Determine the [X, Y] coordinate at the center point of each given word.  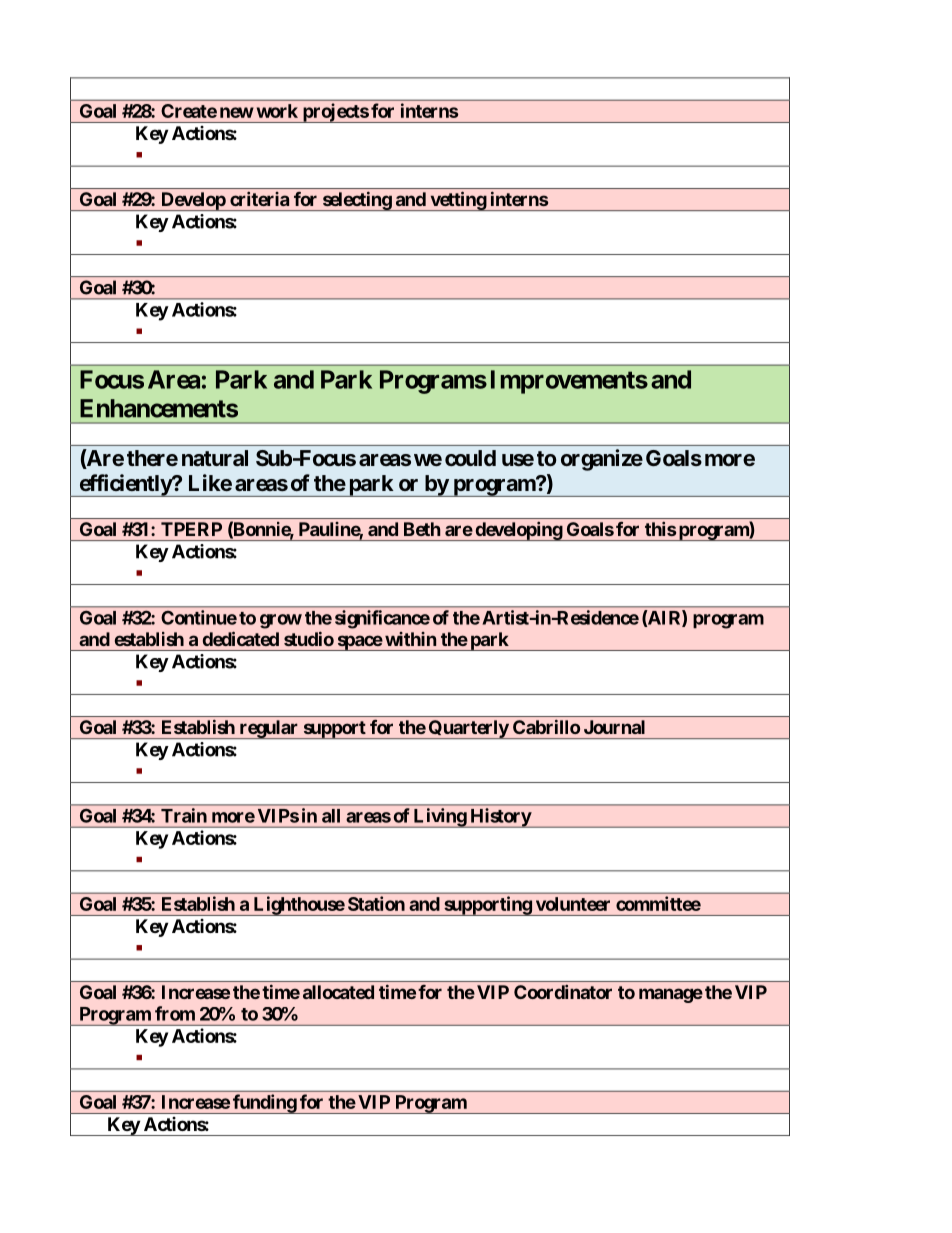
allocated [338, 992]
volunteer [573, 904]
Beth [422, 529]
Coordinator [563, 992]
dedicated [241, 638]
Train [184, 815]
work [277, 111]
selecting [356, 201]
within [410, 639]
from [175, 1013]
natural [215, 458]
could [470, 458]
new [237, 112]
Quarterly [468, 729]
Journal [614, 727]
